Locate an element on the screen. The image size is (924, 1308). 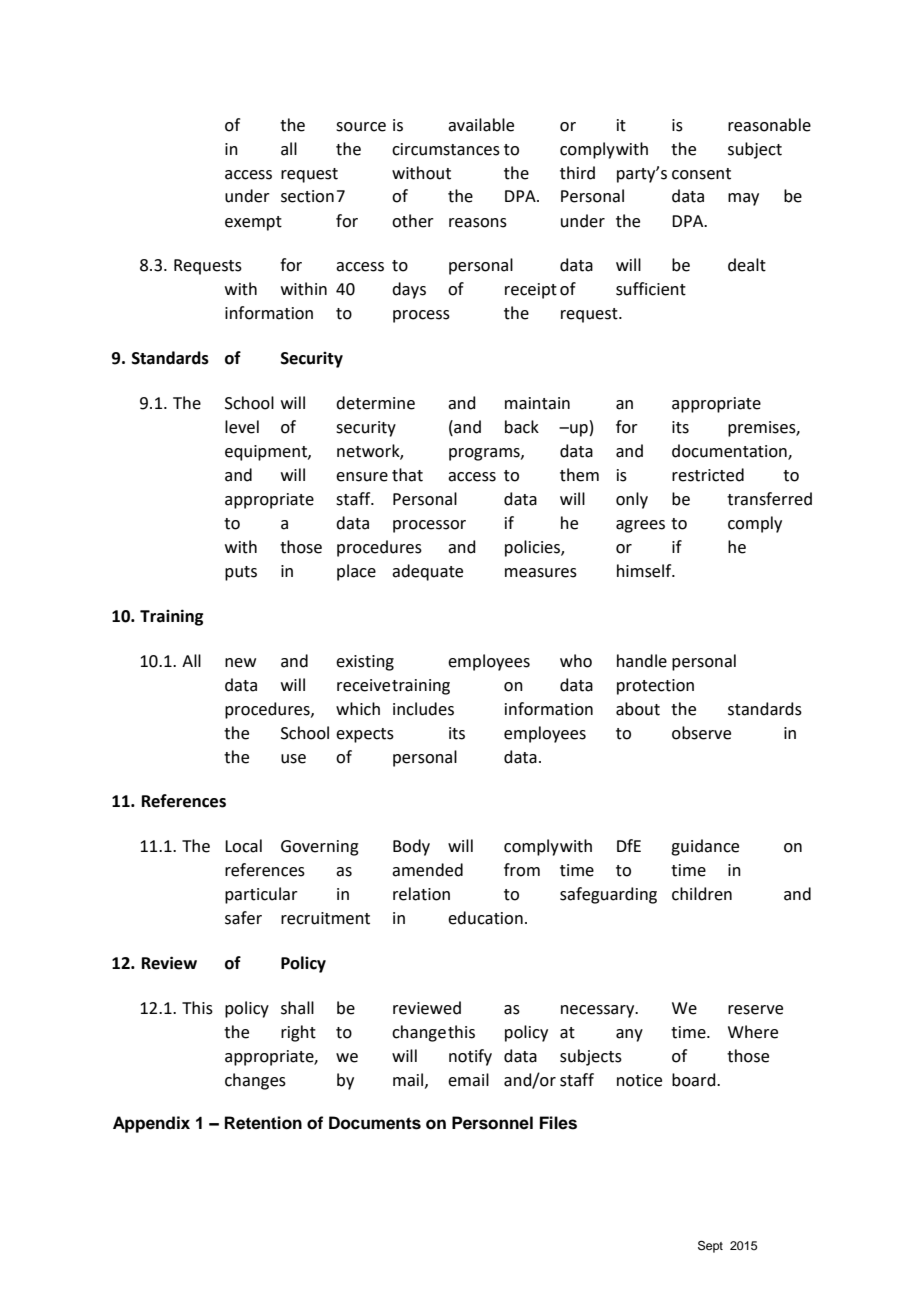
children is located at coordinates (702, 894).
